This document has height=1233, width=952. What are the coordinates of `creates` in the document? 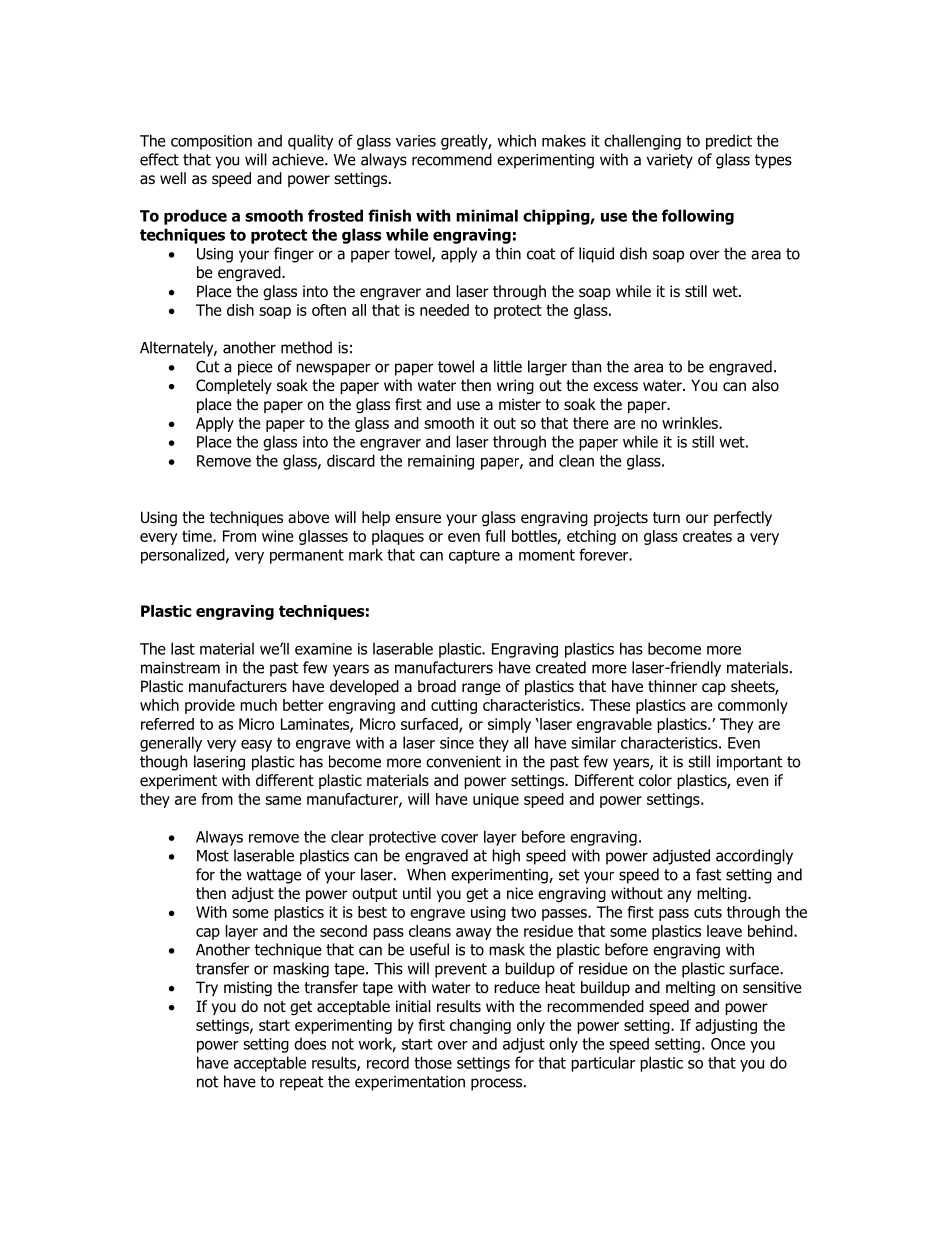 It's located at (707, 536).
